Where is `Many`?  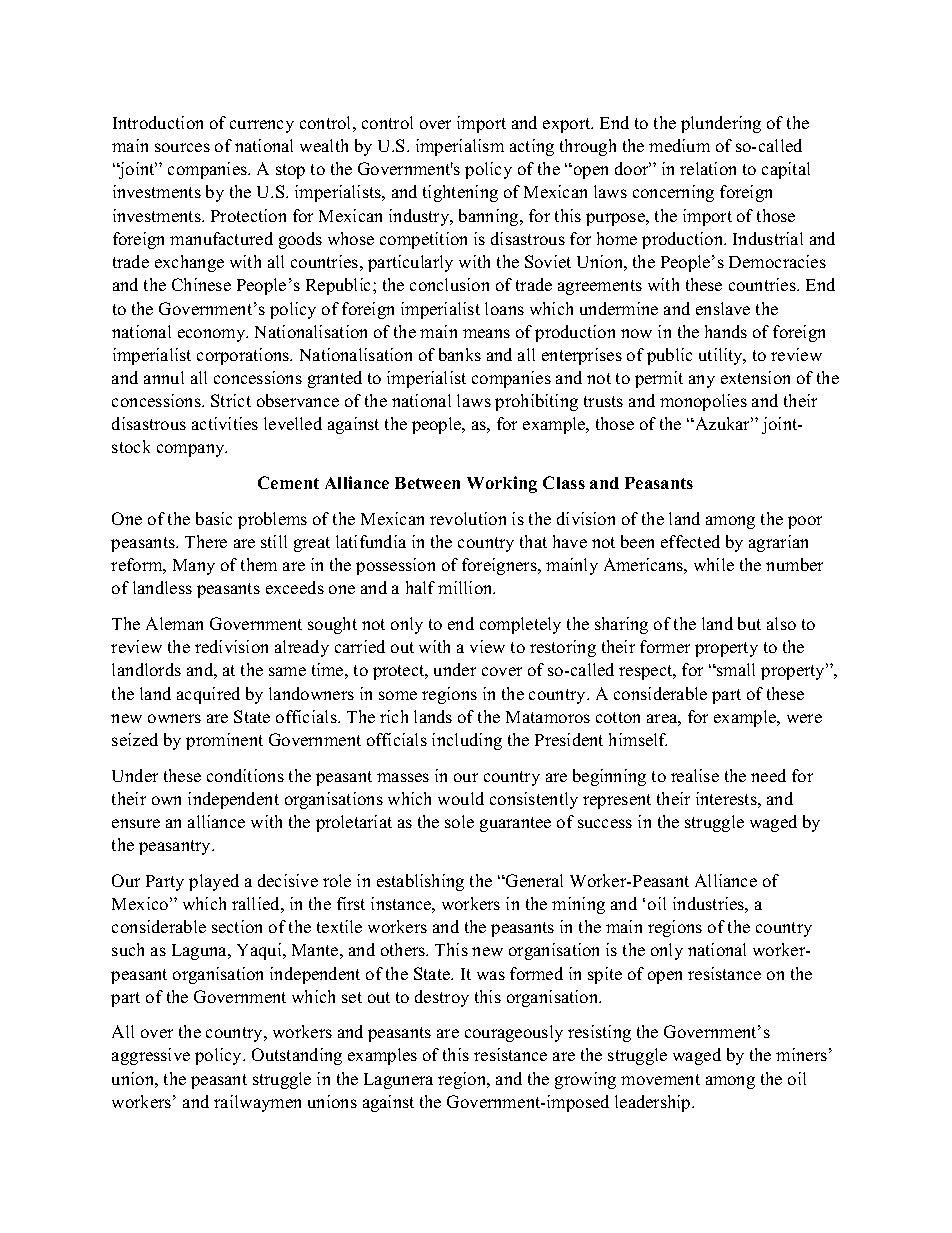
Many is located at coordinates (194, 567).
